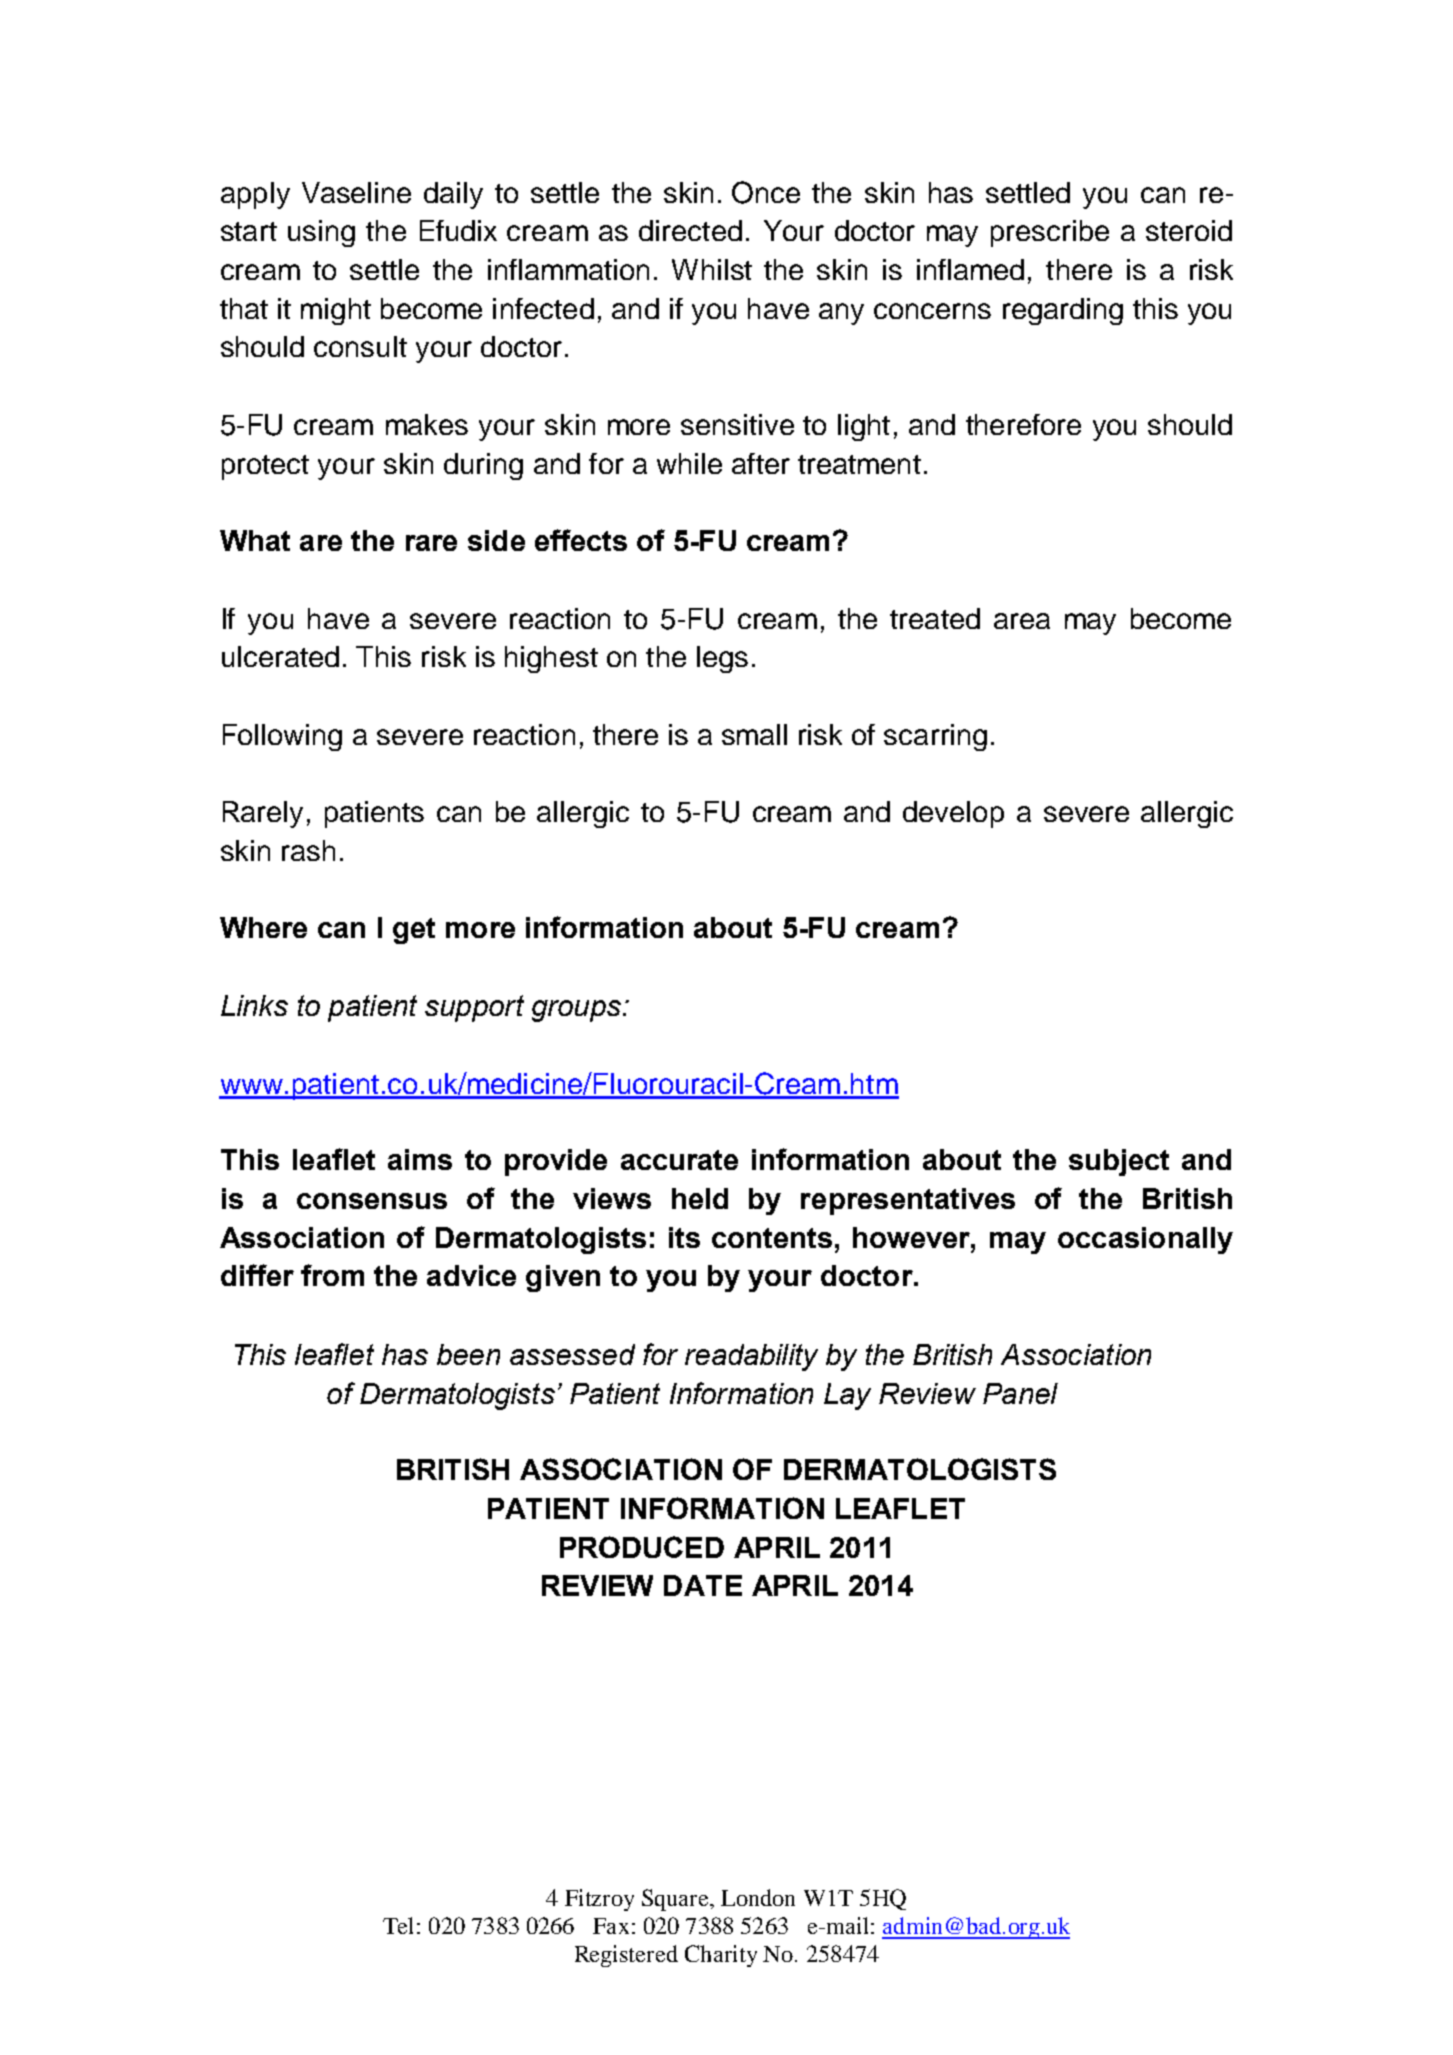  What do you see at coordinates (398, 1925) in the screenshot?
I see `Tel` at bounding box center [398, 1925].
